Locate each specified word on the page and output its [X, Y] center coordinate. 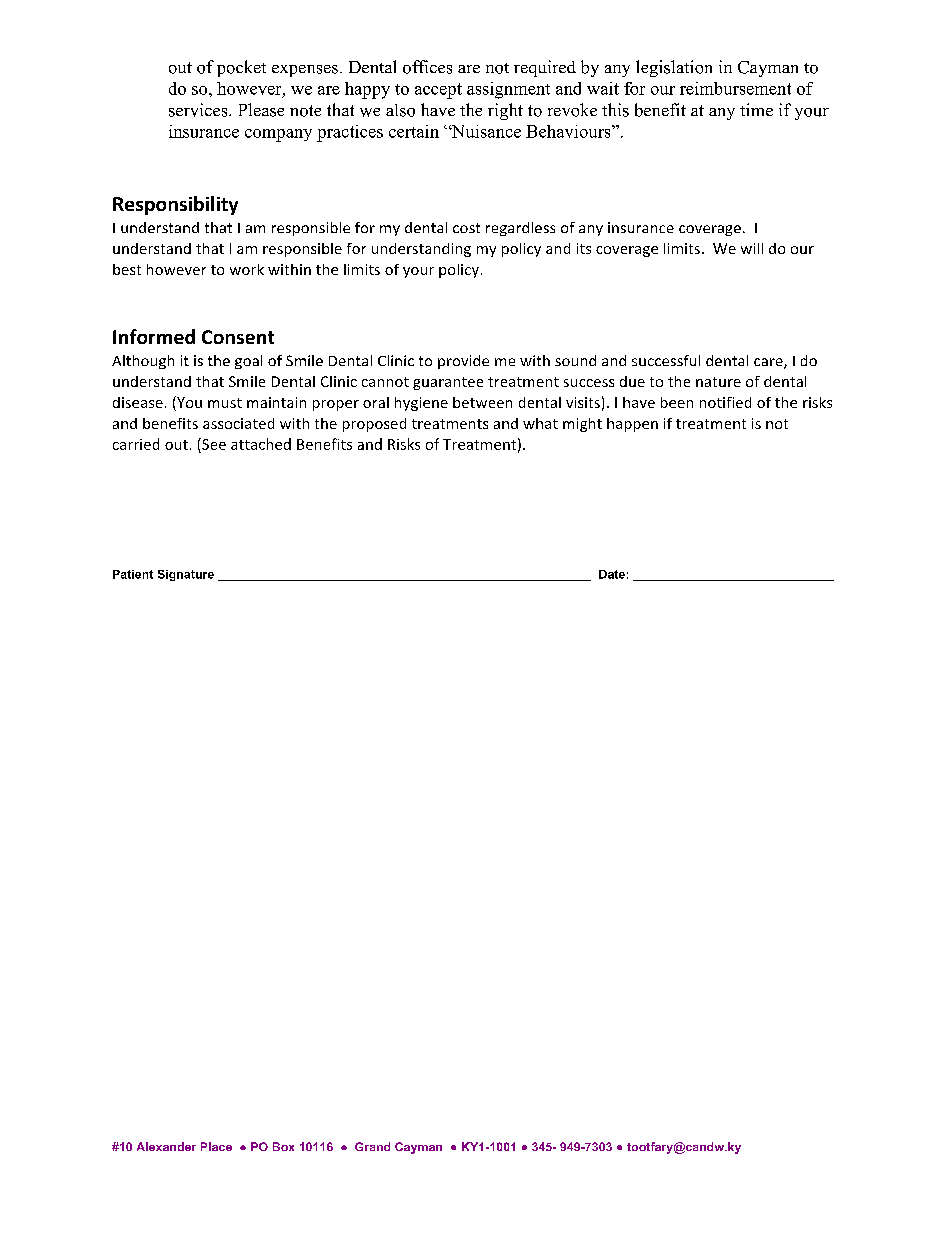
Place [216, 1146]
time [756, 109]
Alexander [166, 1146]
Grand [372, 1146]
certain [414, 131]
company [278, 135]
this [615, 110]
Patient [133, 574]
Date [612, 574]
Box [283, 1146]
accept [438, 91]
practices [350, 133]
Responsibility [175, 205]
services [199, 110]
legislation [674, 68]
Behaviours [569, 131]
